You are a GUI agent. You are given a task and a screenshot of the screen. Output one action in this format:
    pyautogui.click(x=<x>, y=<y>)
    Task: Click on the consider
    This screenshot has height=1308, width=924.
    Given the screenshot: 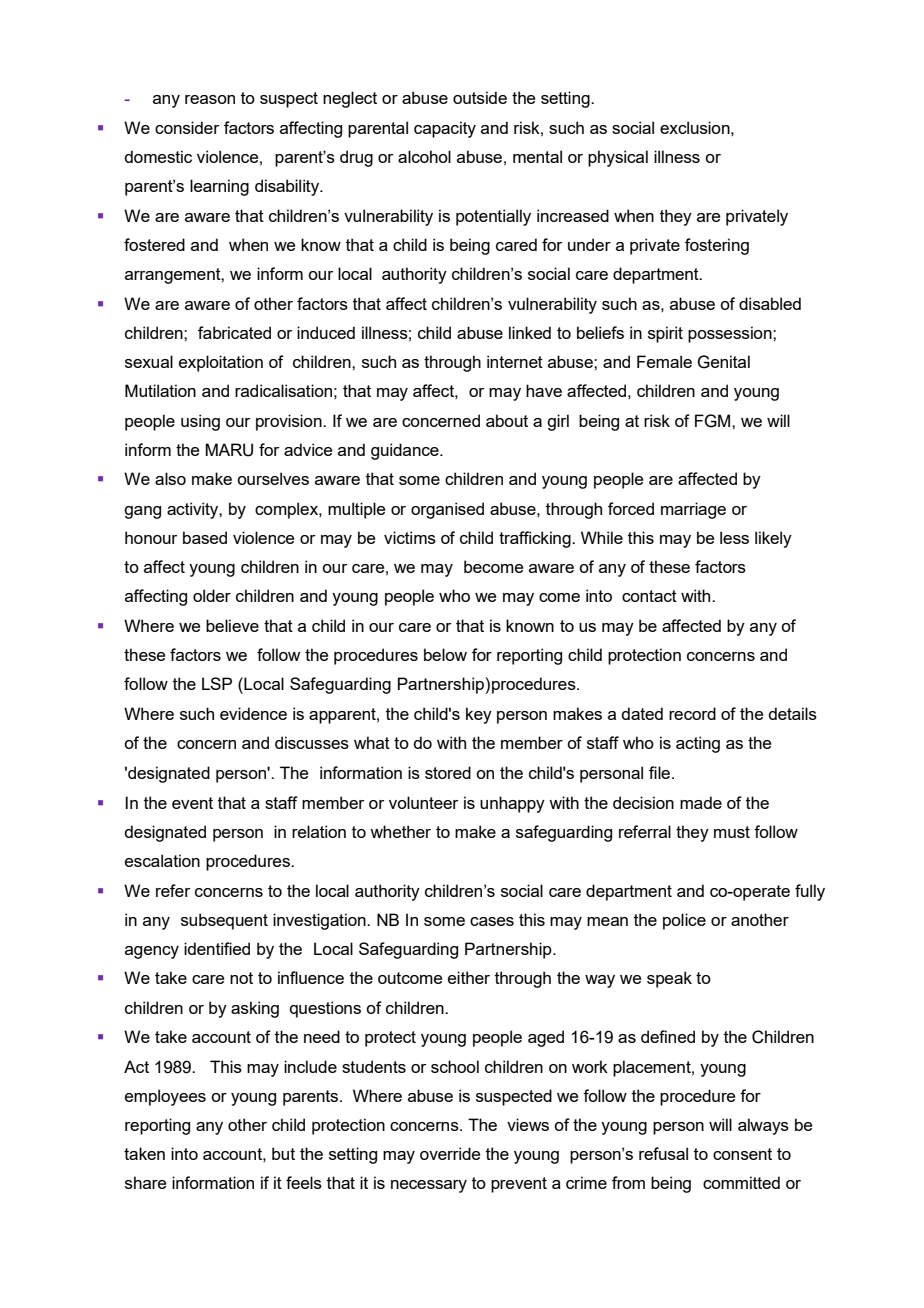 What is the action you would take?
    pyautogui.click(x=187, y=127)
